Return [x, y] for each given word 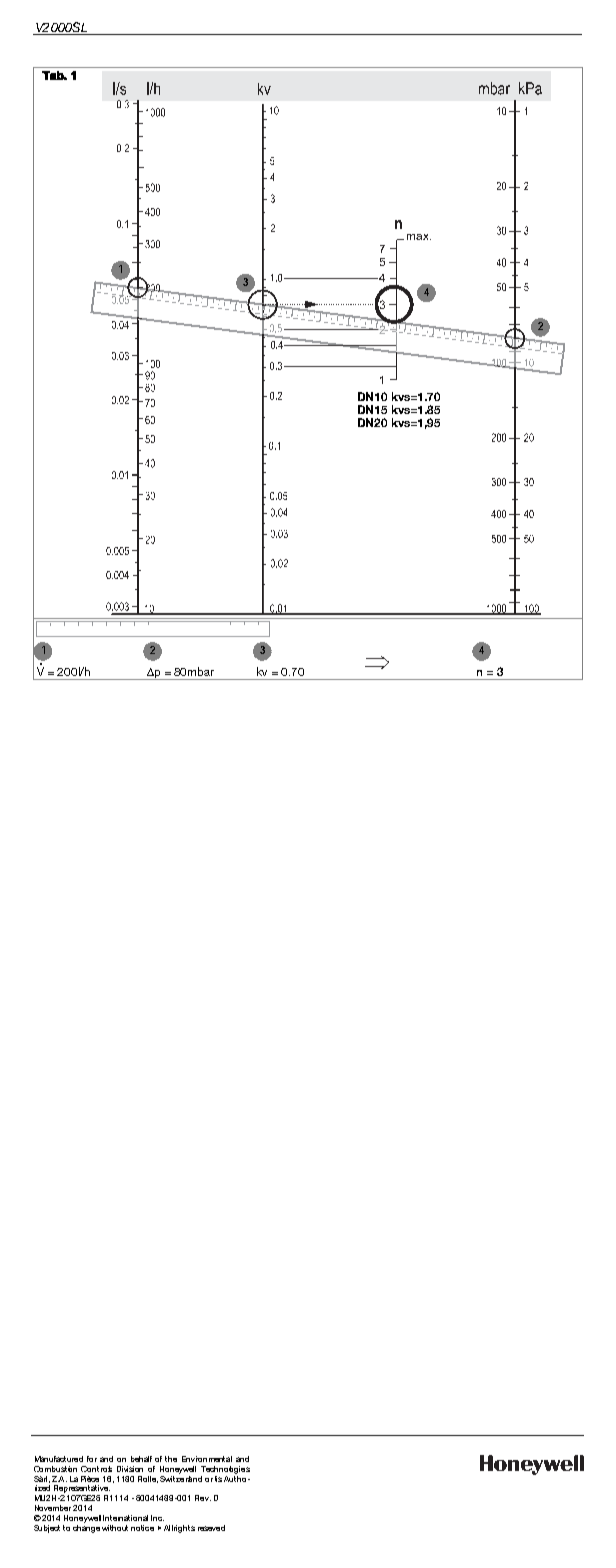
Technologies [225, 1470]
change [86, 1527]
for [92, 1459]
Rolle [148, 1479]
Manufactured [59, 1459]
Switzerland [181, 1477]
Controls [96, 1469]
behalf [141, 1459]
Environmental [207, 1459]
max [419, 237]
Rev [203, 1498]
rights [184, 1529]
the [171, 1459]
